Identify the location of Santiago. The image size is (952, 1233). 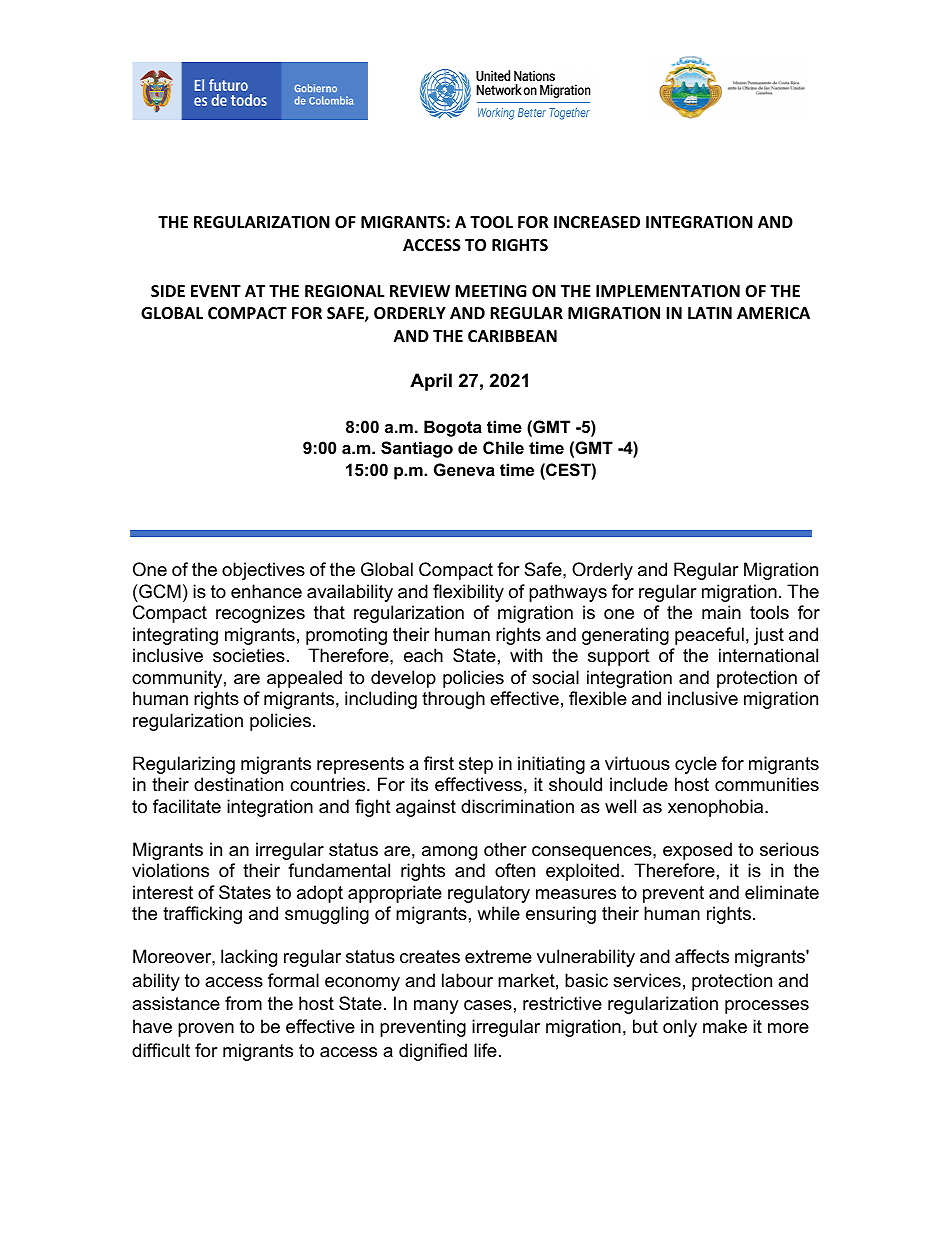
(417, 449).
